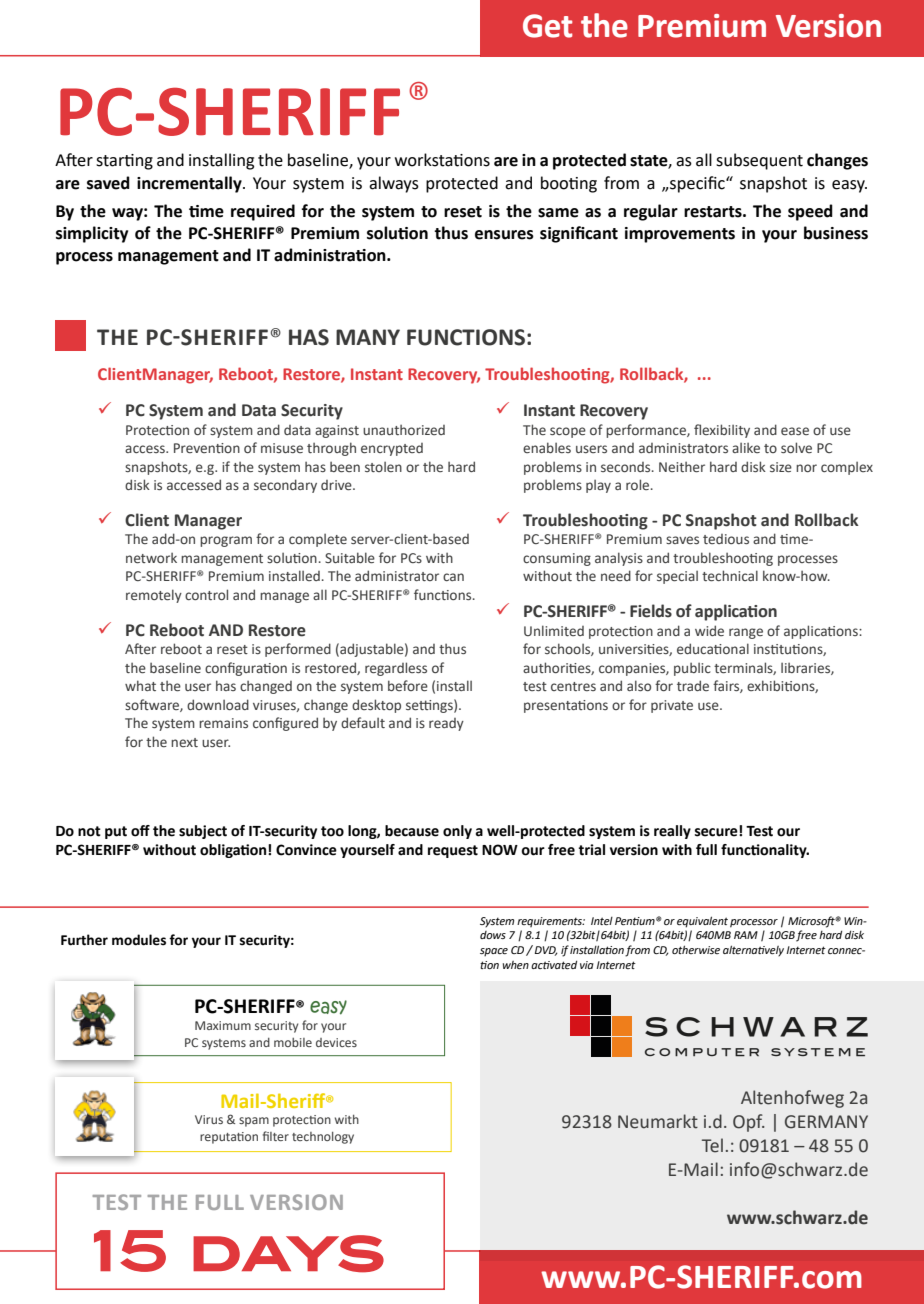  Describe the element at coordinates (746, 448) in the screenshot. I see `alike` at that location.
